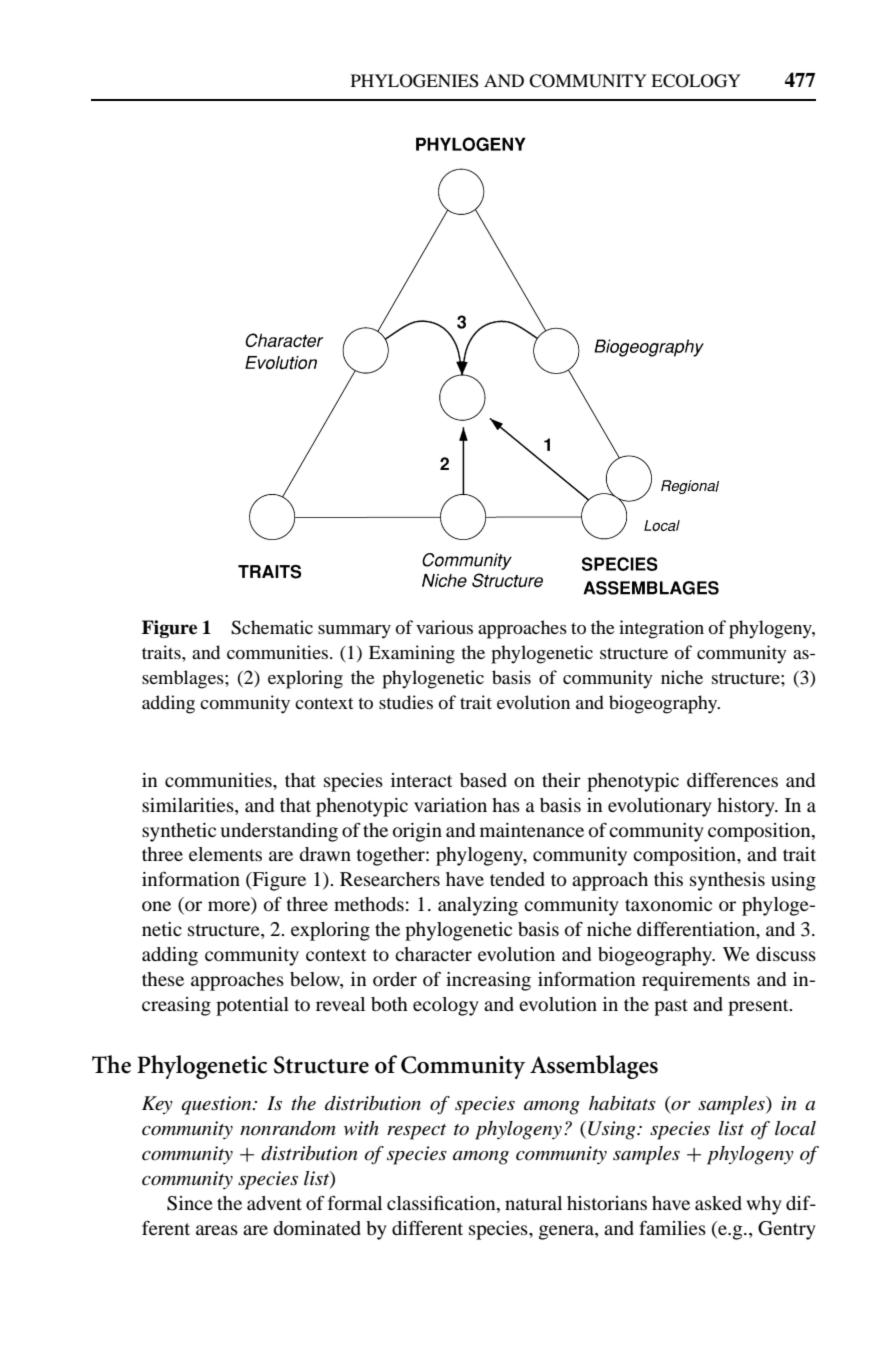  Describe the element at coordinates (661, 629) in the screenshot. I see `integration` at that location.
